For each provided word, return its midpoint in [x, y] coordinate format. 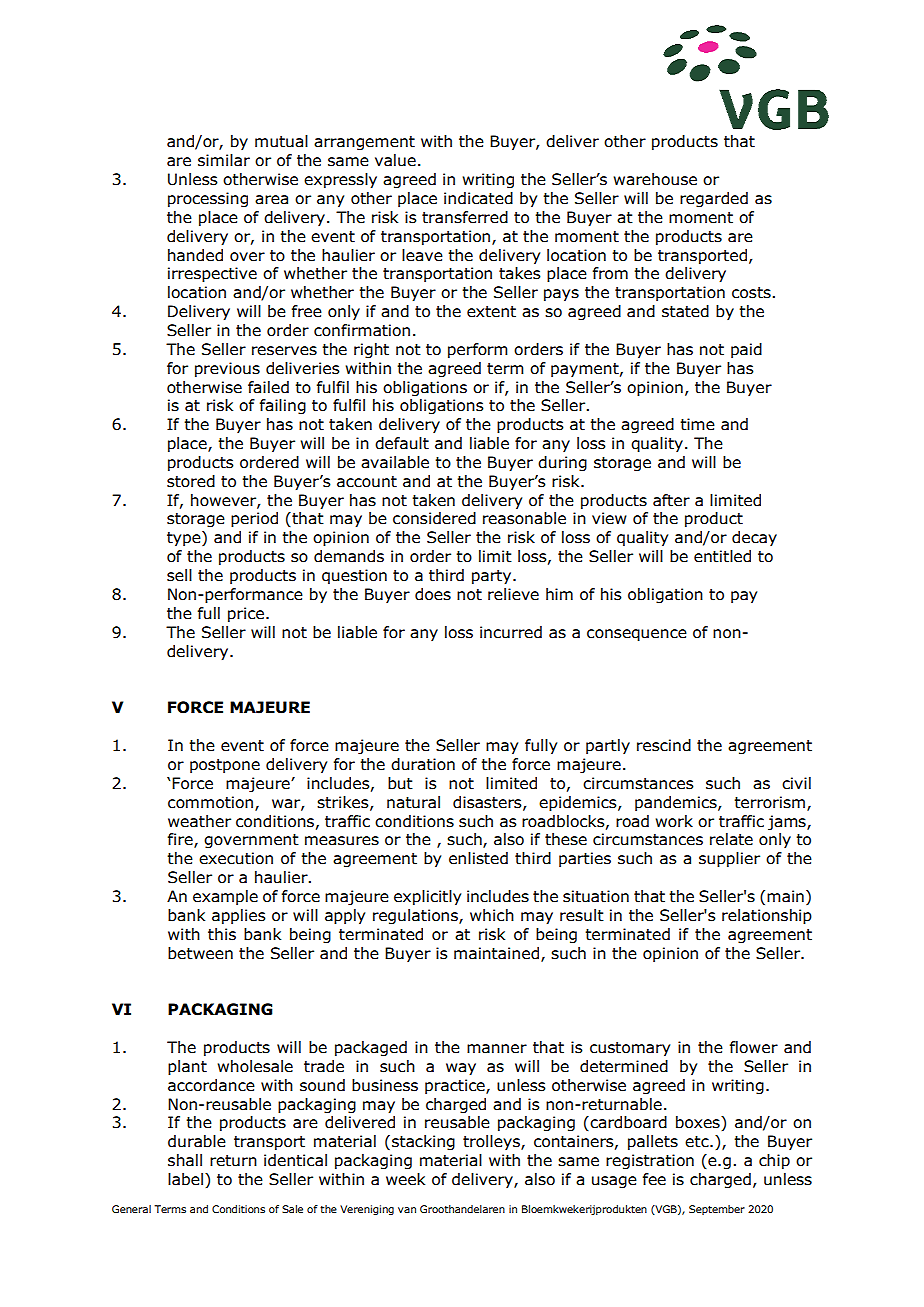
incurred [511, 632]
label [187, 1180]
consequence [637, 635]
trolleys [492, 1142]
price [246, 614]
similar [224, 160]
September [717, 1210]
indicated [478, 198]
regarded [714, 199]
